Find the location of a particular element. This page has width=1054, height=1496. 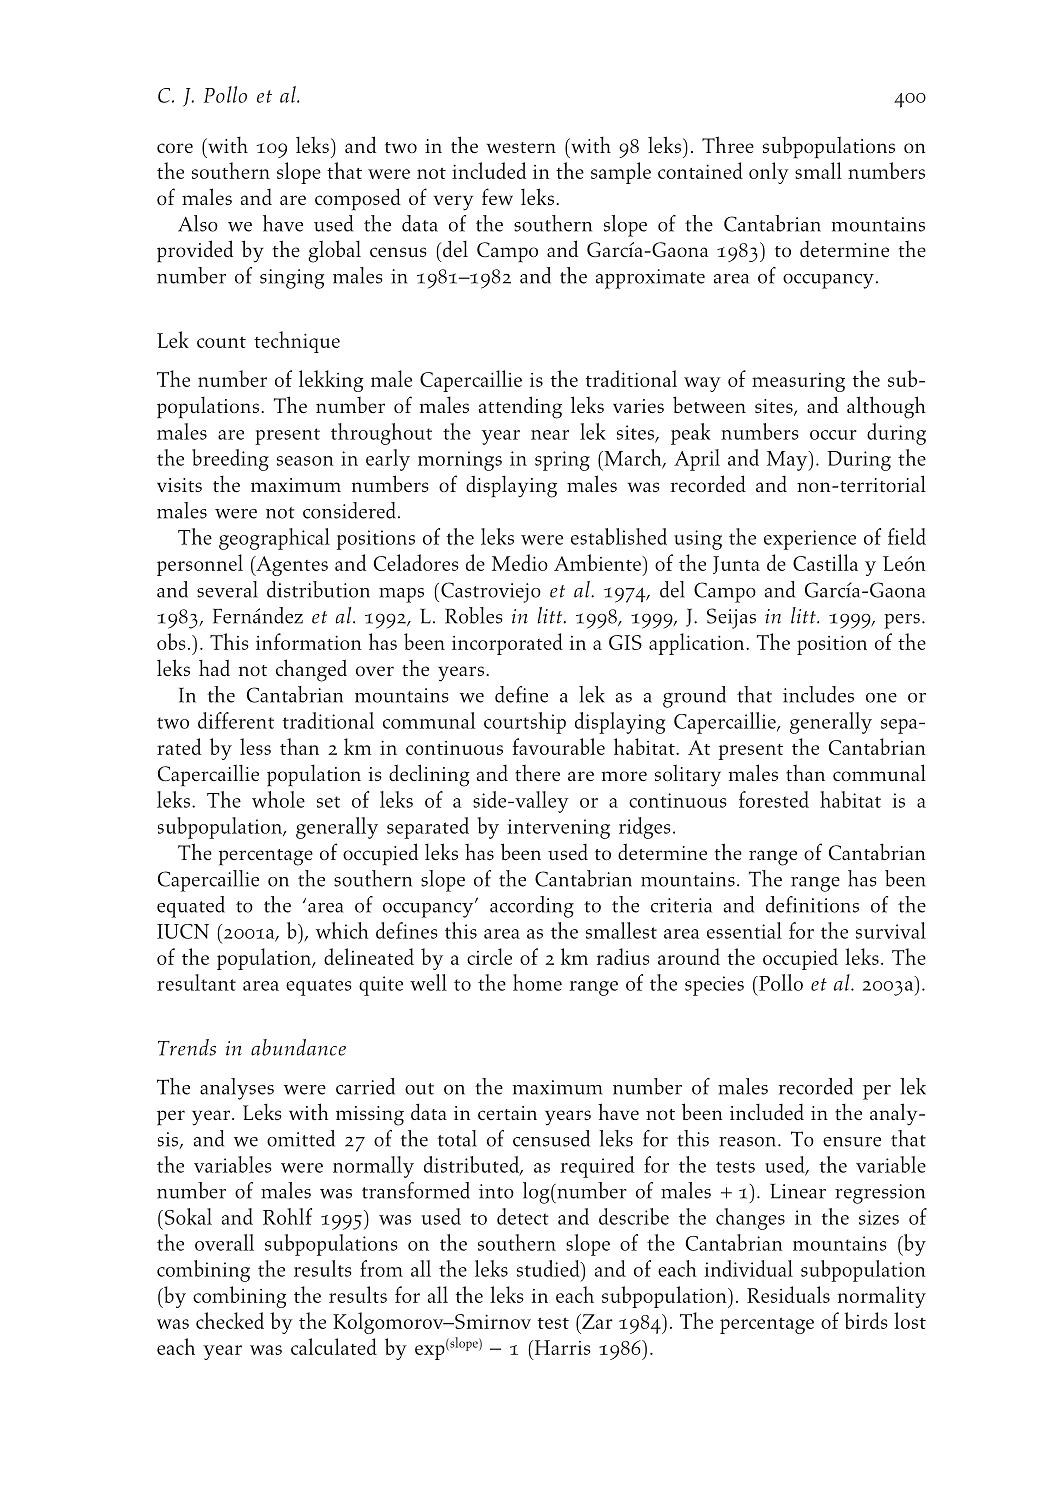

Also is located at coordinates (198, 223).
